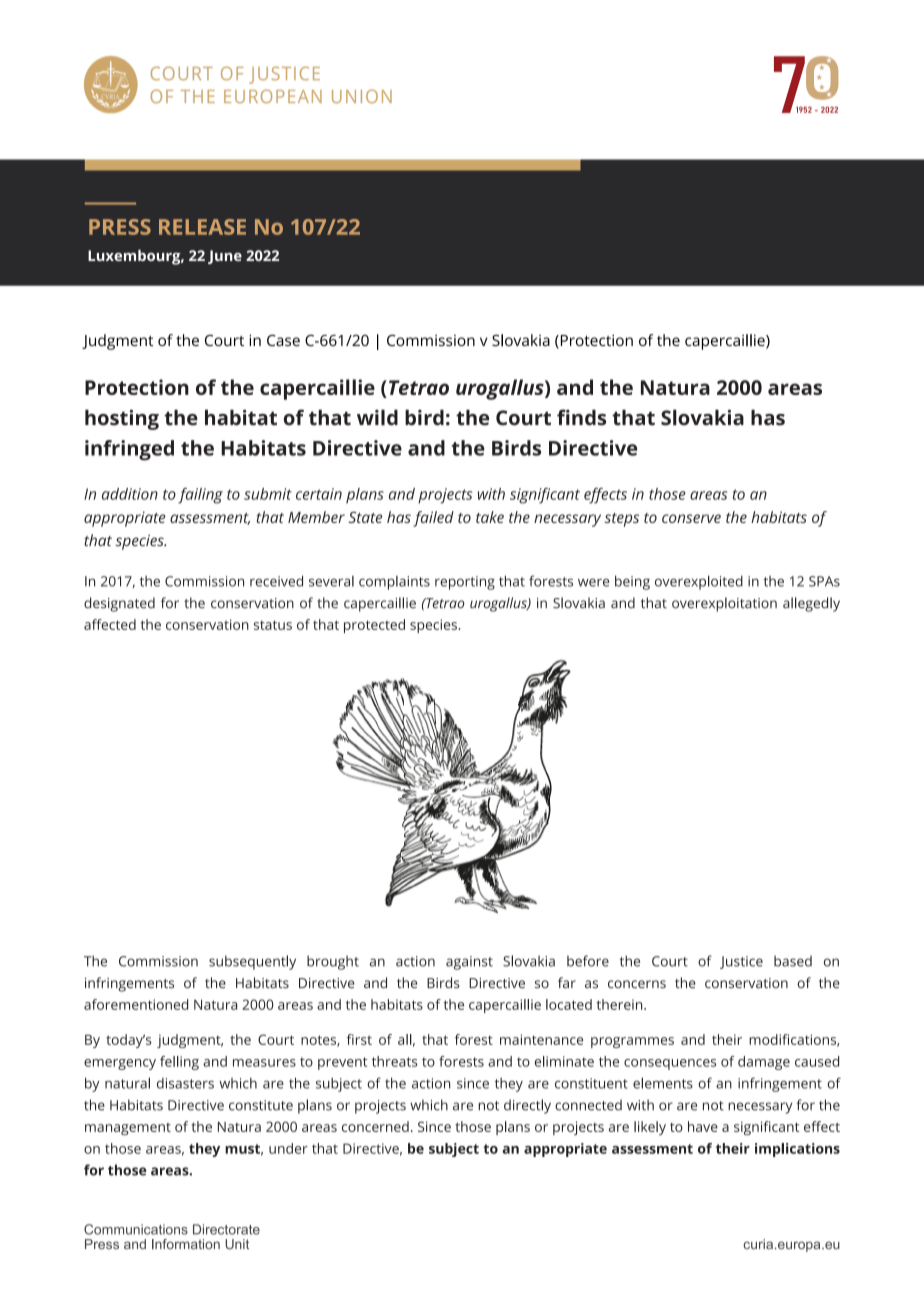 Image resolution: width=924 pixels, height=1308 pixels. Describe the element at coordinates (252, 962) in the screenshot. I see `subsequently` at that location.
